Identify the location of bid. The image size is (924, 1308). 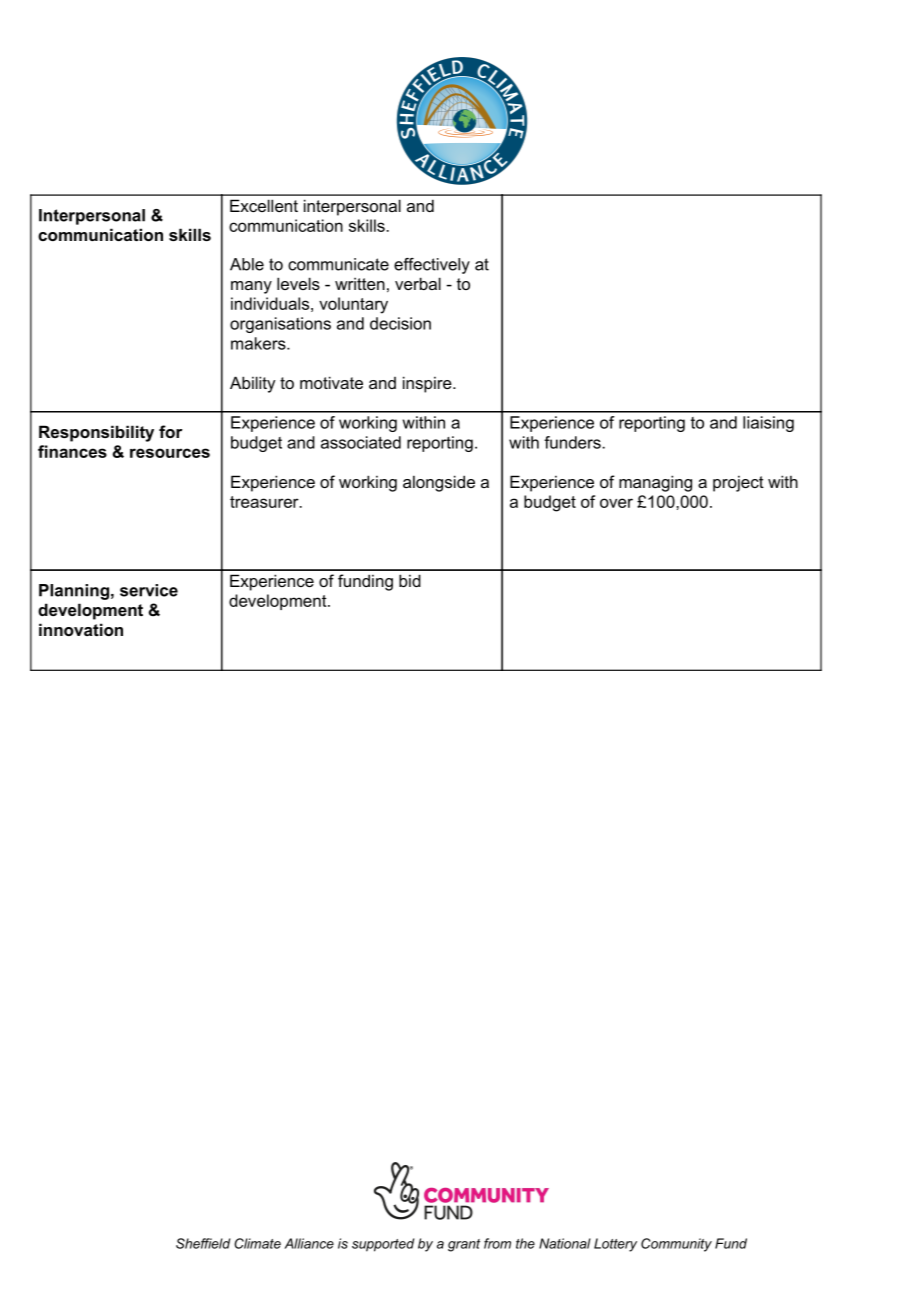
(410, 580).
